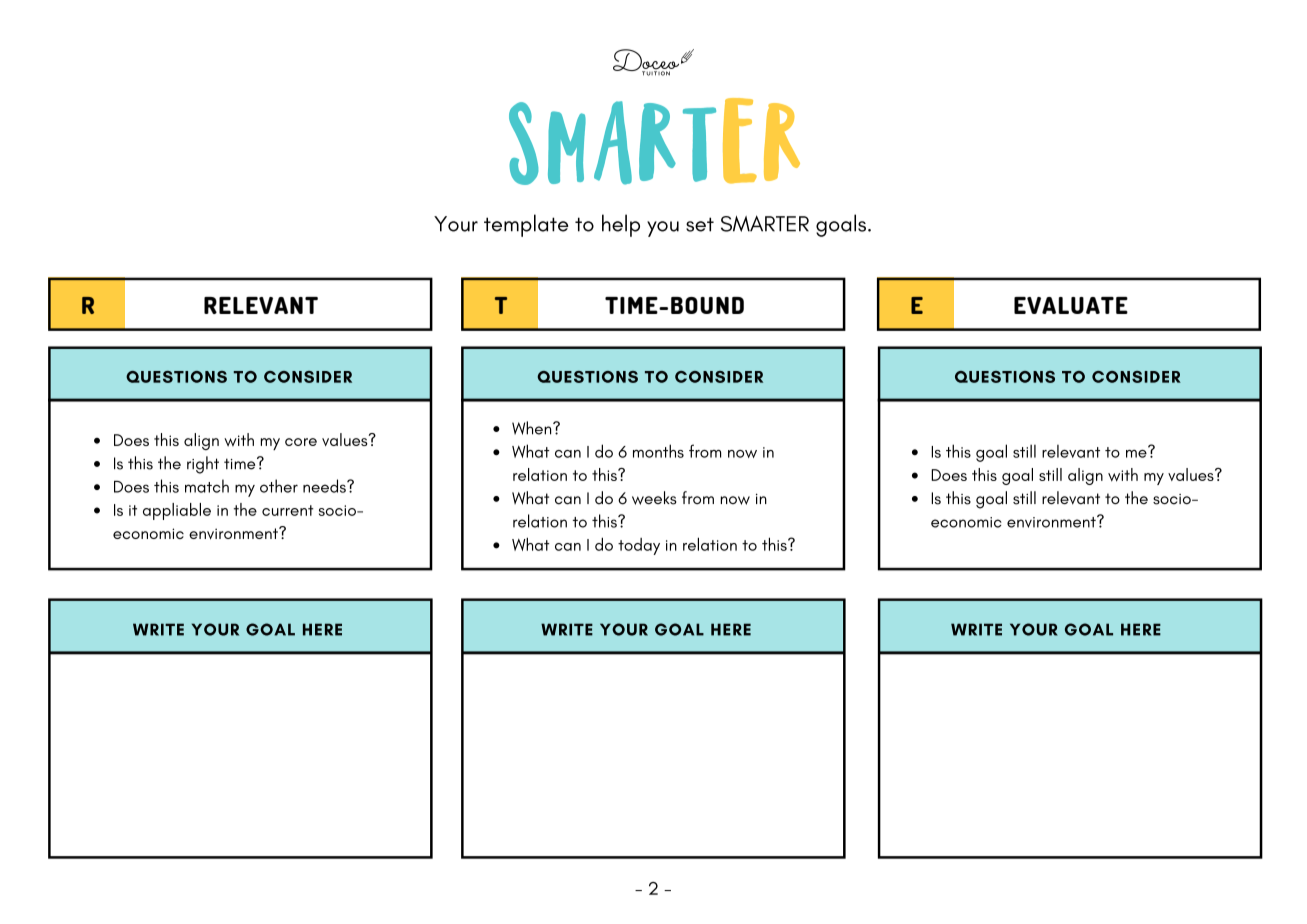  I want to click on core, so click(301, 442).
